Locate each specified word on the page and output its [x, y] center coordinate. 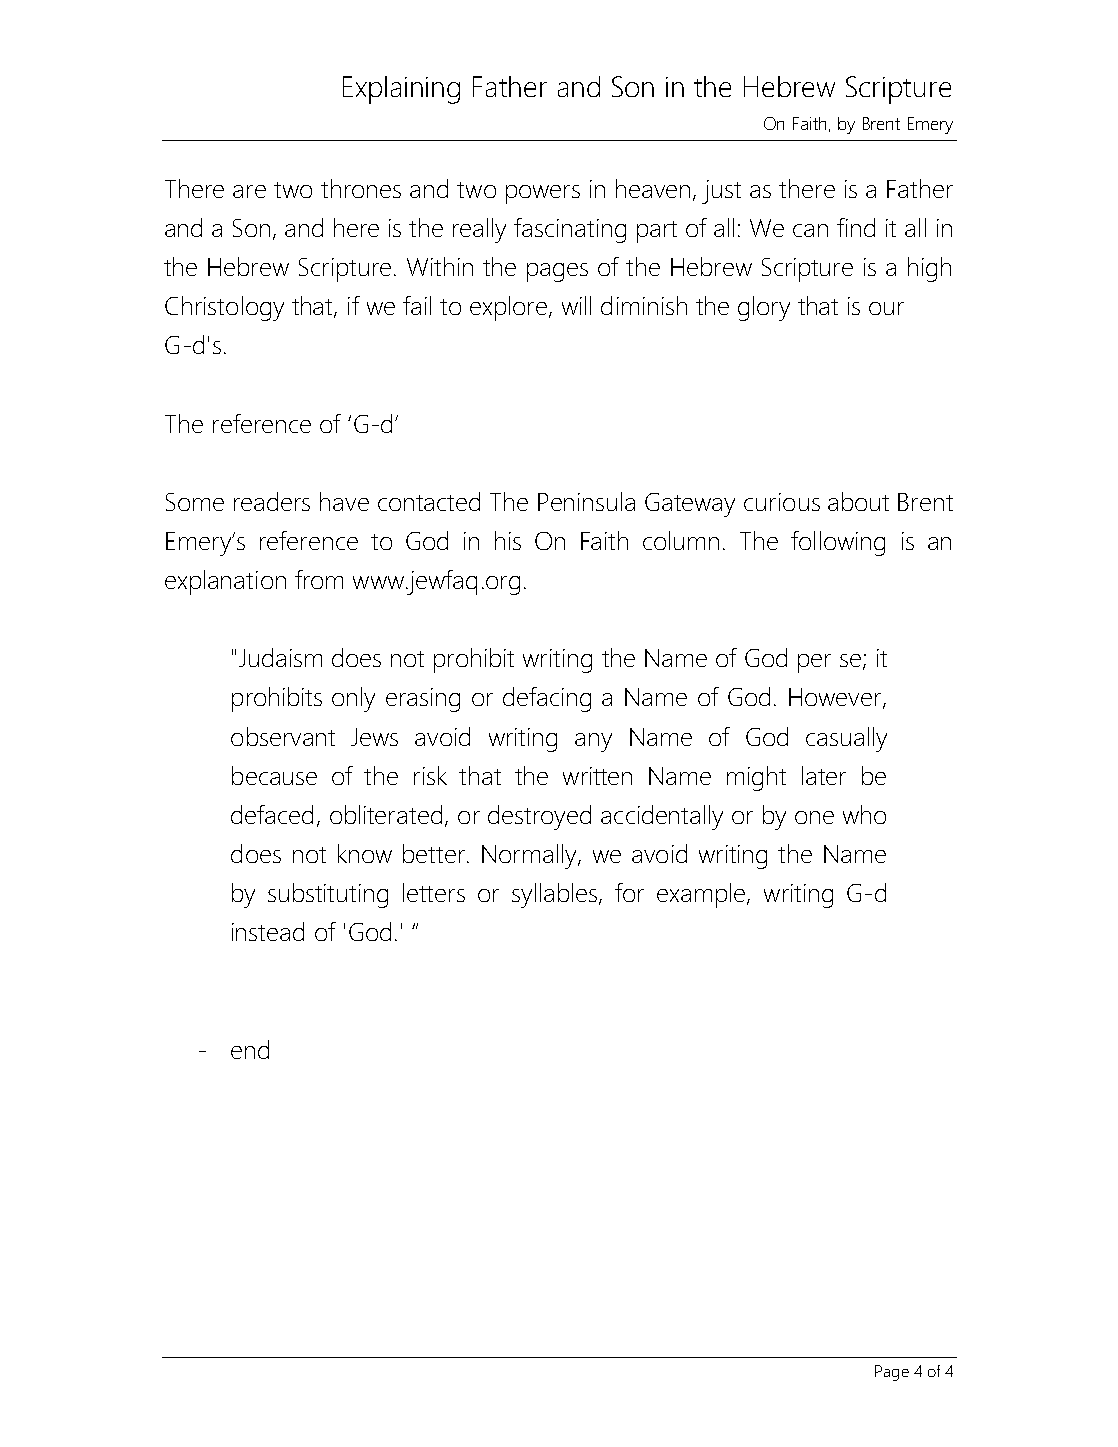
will [576, 305]
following [838, 543]
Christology [224, 308]
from [319, 579]
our [886, 308]
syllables [556, 895]
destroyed [539, 817]
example [702, 895]
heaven [655, 190]
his [508, 540]
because [274, 775]
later [824, 775]
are [249, 191]
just [721, 192]
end [250, 1049]
